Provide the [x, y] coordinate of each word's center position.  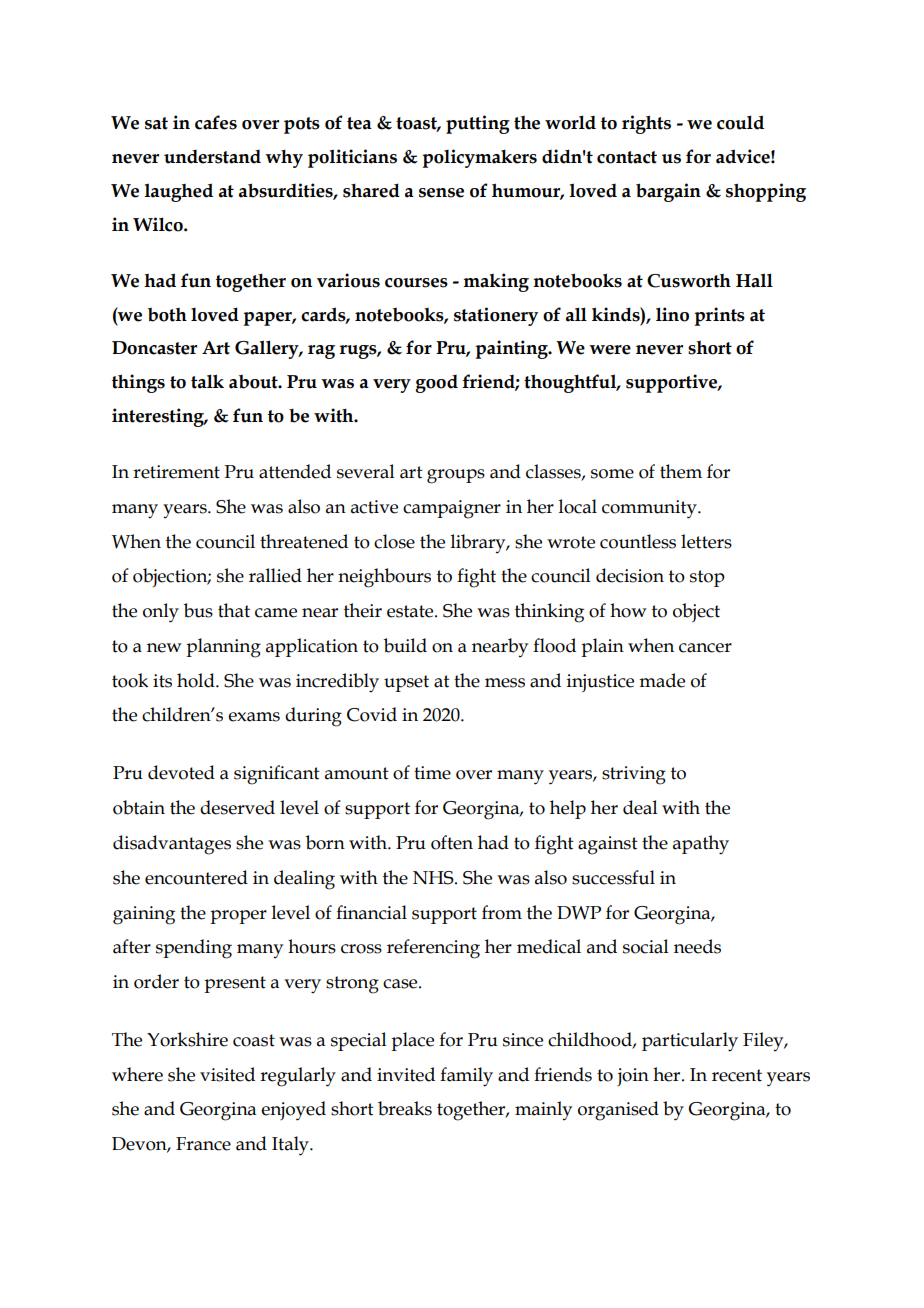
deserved [237, 807]
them [681, 471]
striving [634, 775]
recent [737, 1075]
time [432, 773]
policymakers [479, 158]
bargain [668, 192]
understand [212, 157]
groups [456, 476]
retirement [176, 472]
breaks [405, 1108]
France [203, 1144]
